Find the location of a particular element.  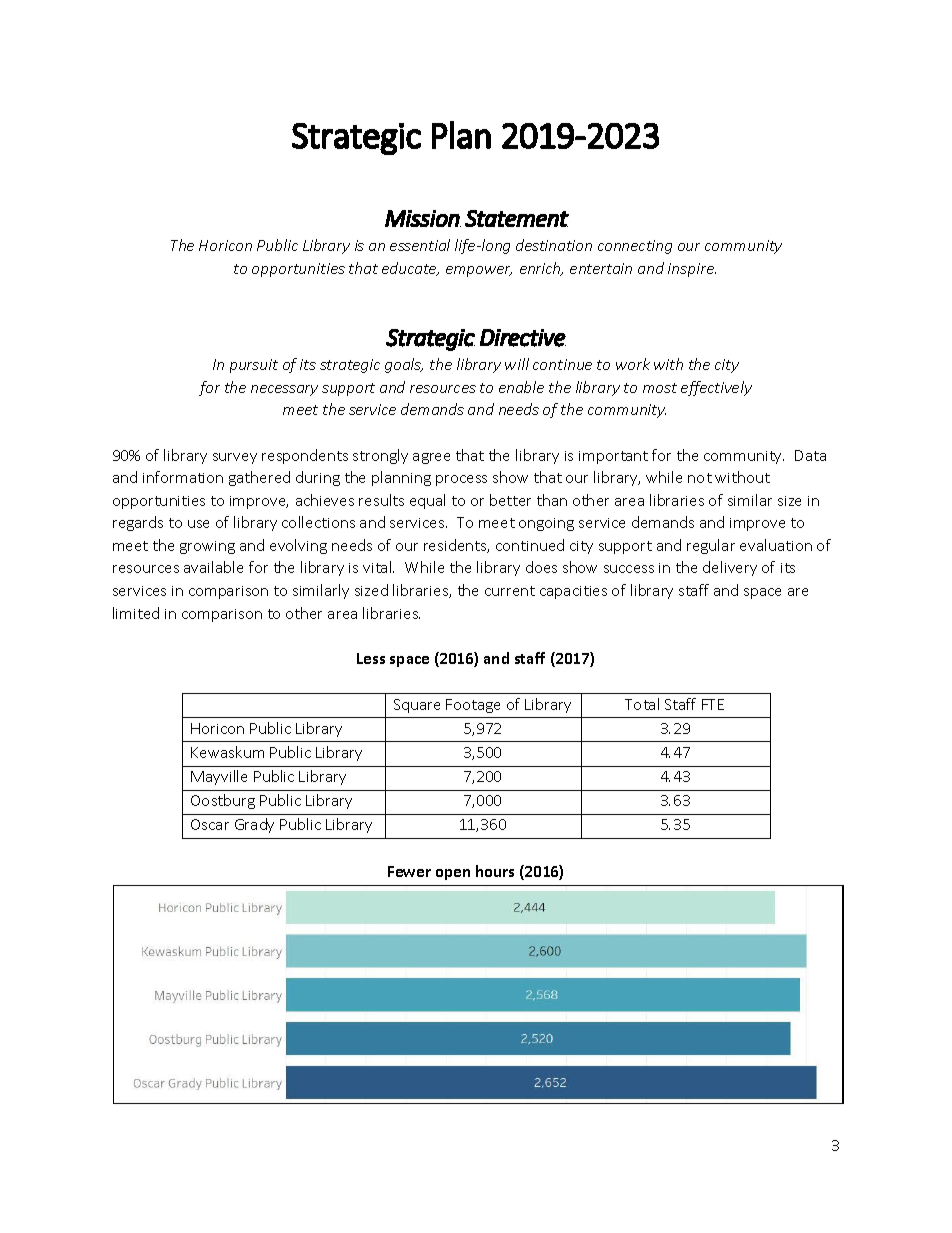

inspire is located at coordinates (692, 270).
